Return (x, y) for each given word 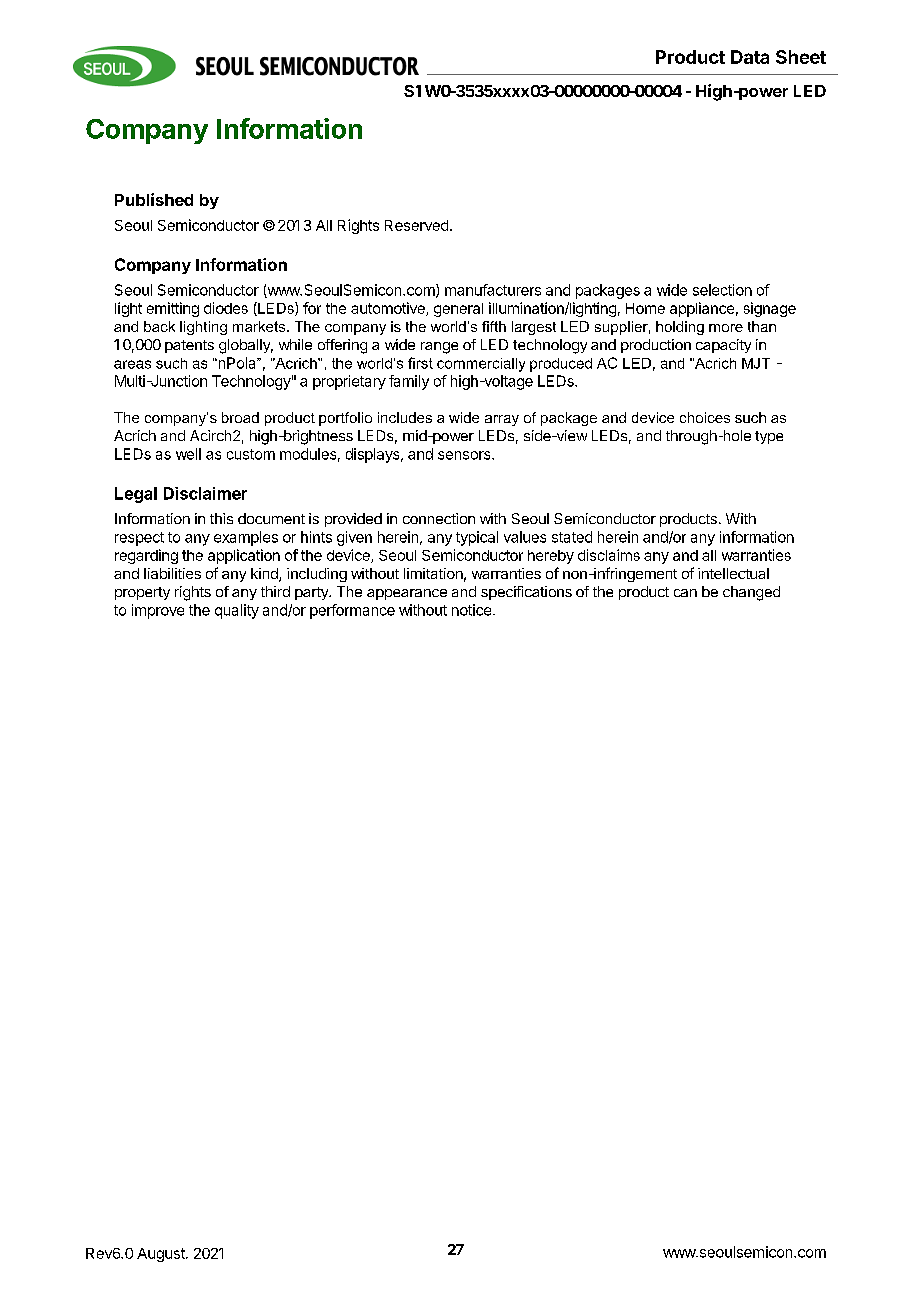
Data (750, 57)
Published (154, 199)
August (162, 1255)
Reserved (416, 225)
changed (751, 593)
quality (237, 611)
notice (471, 610)
